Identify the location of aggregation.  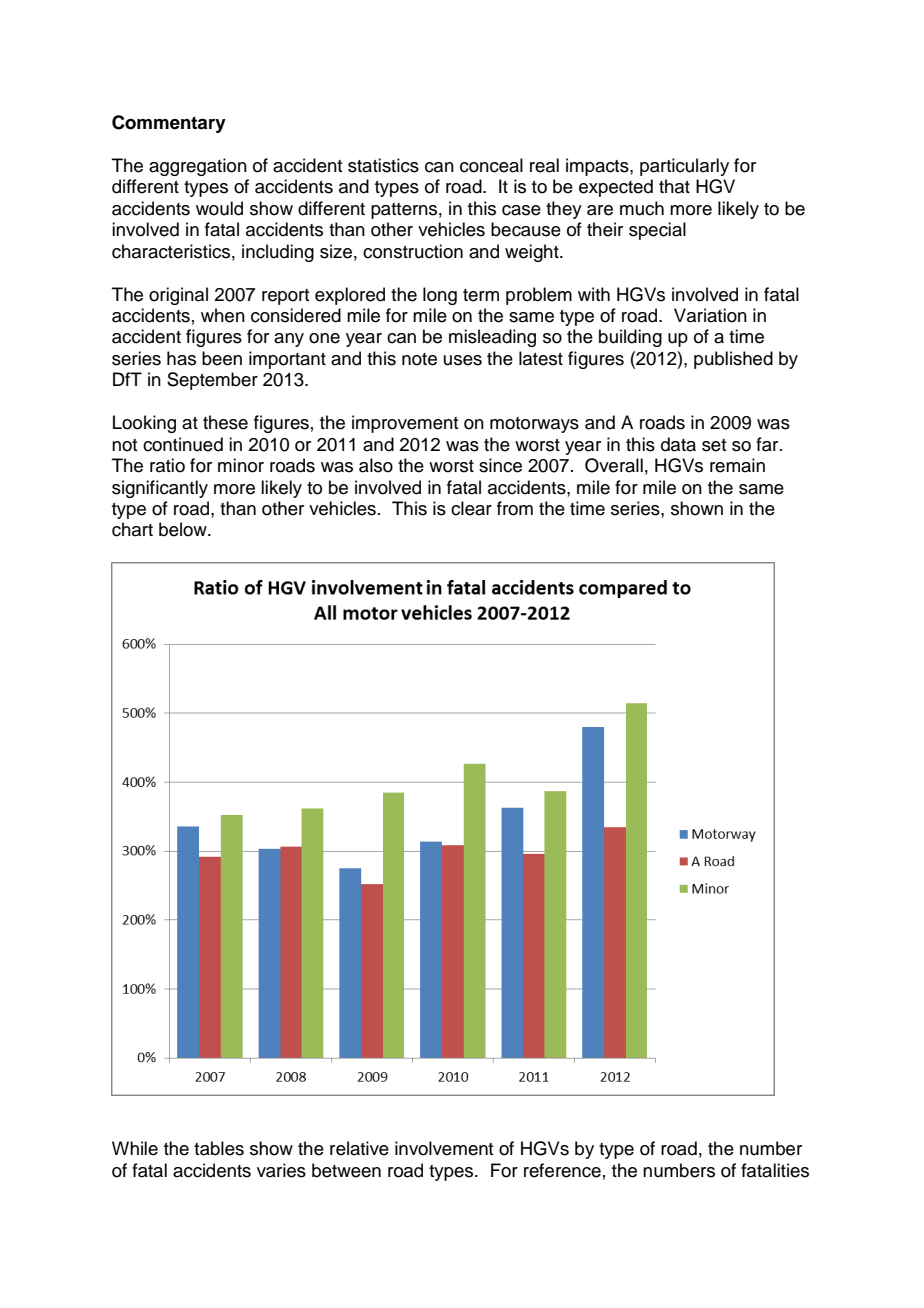
(198, 167).
